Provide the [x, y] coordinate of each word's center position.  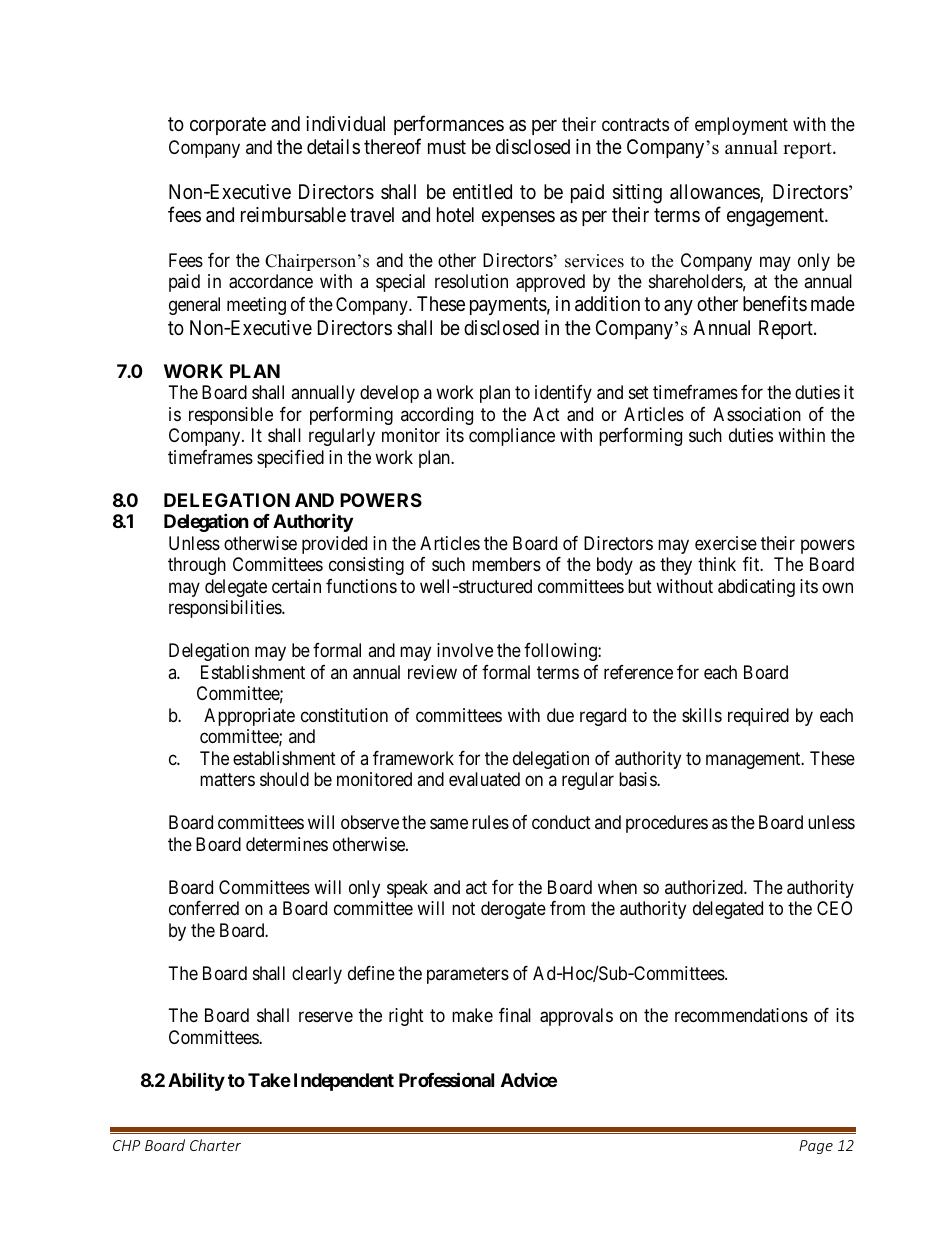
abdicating [756, 588]
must [447, 147]
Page [816, 1147]
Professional [446, 1079]
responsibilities [226, 609]
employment [741, 126]
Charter [215, 1145]
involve [465, 650]
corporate [228, 126]
